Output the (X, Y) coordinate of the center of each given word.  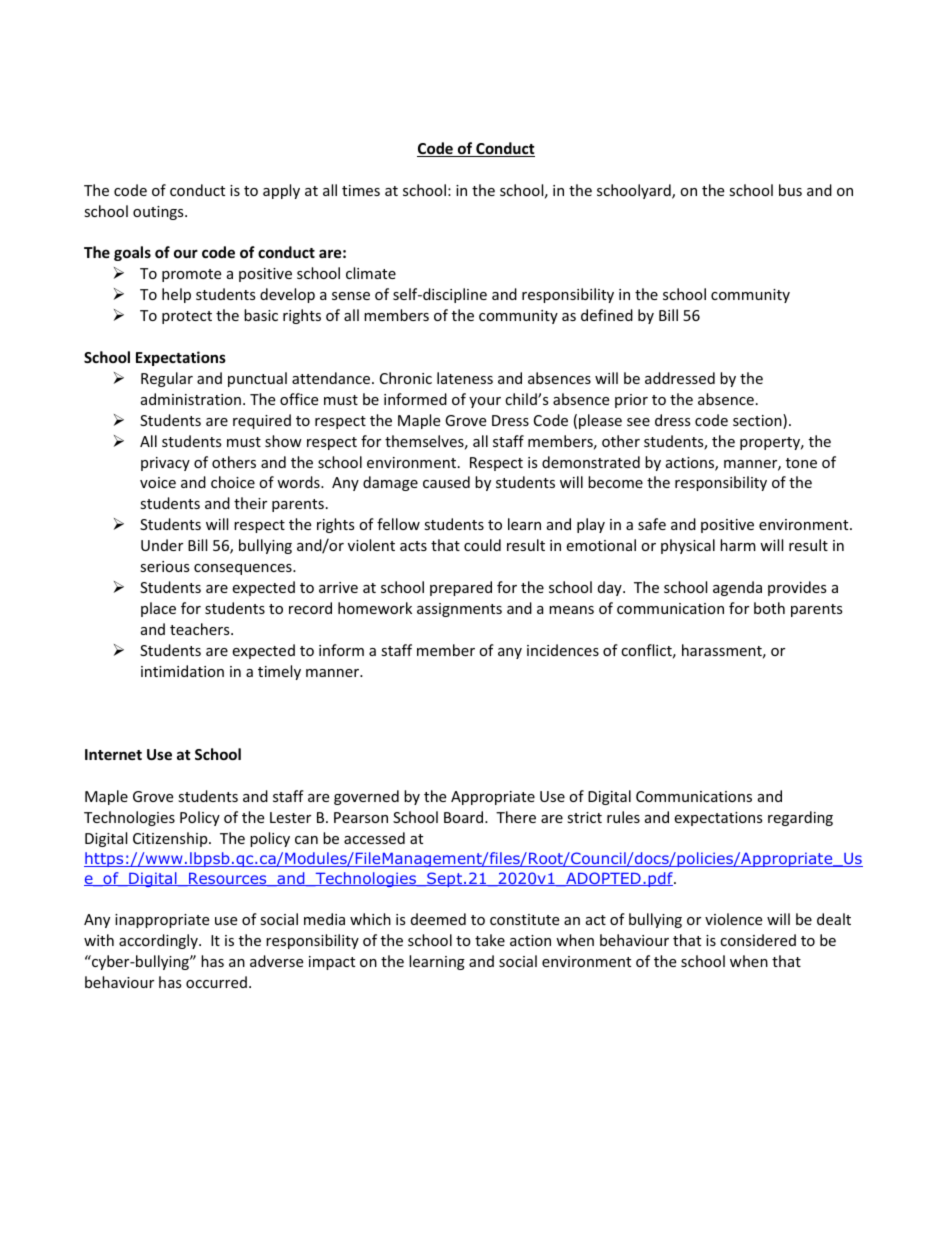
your (485, 402)
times (361, 190)
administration (191, 399)
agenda (737, 588)
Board (465, 817)
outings (159, 213)
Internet (113, 754)
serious (165, 566)
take (490, 940)
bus (790, 190)
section (758, 421)
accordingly (159, 941)
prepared (461, 588)
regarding (800, 818)
